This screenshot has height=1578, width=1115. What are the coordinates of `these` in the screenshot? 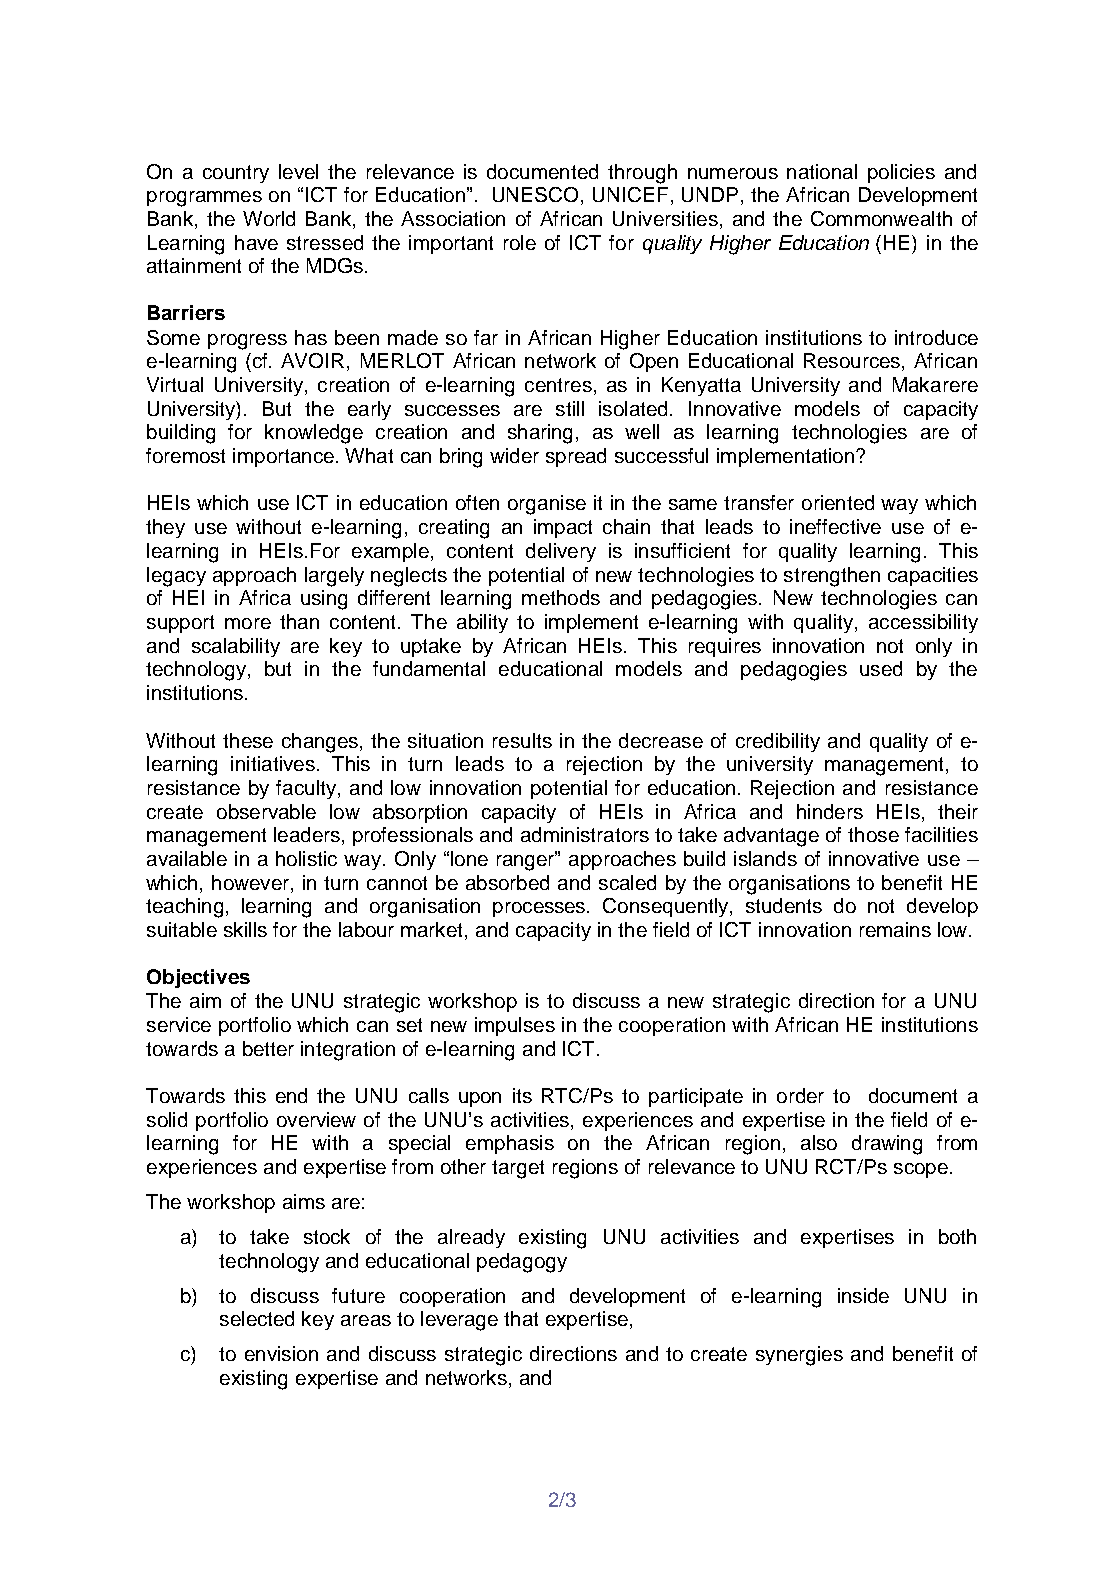 It's located at (248, 740).
